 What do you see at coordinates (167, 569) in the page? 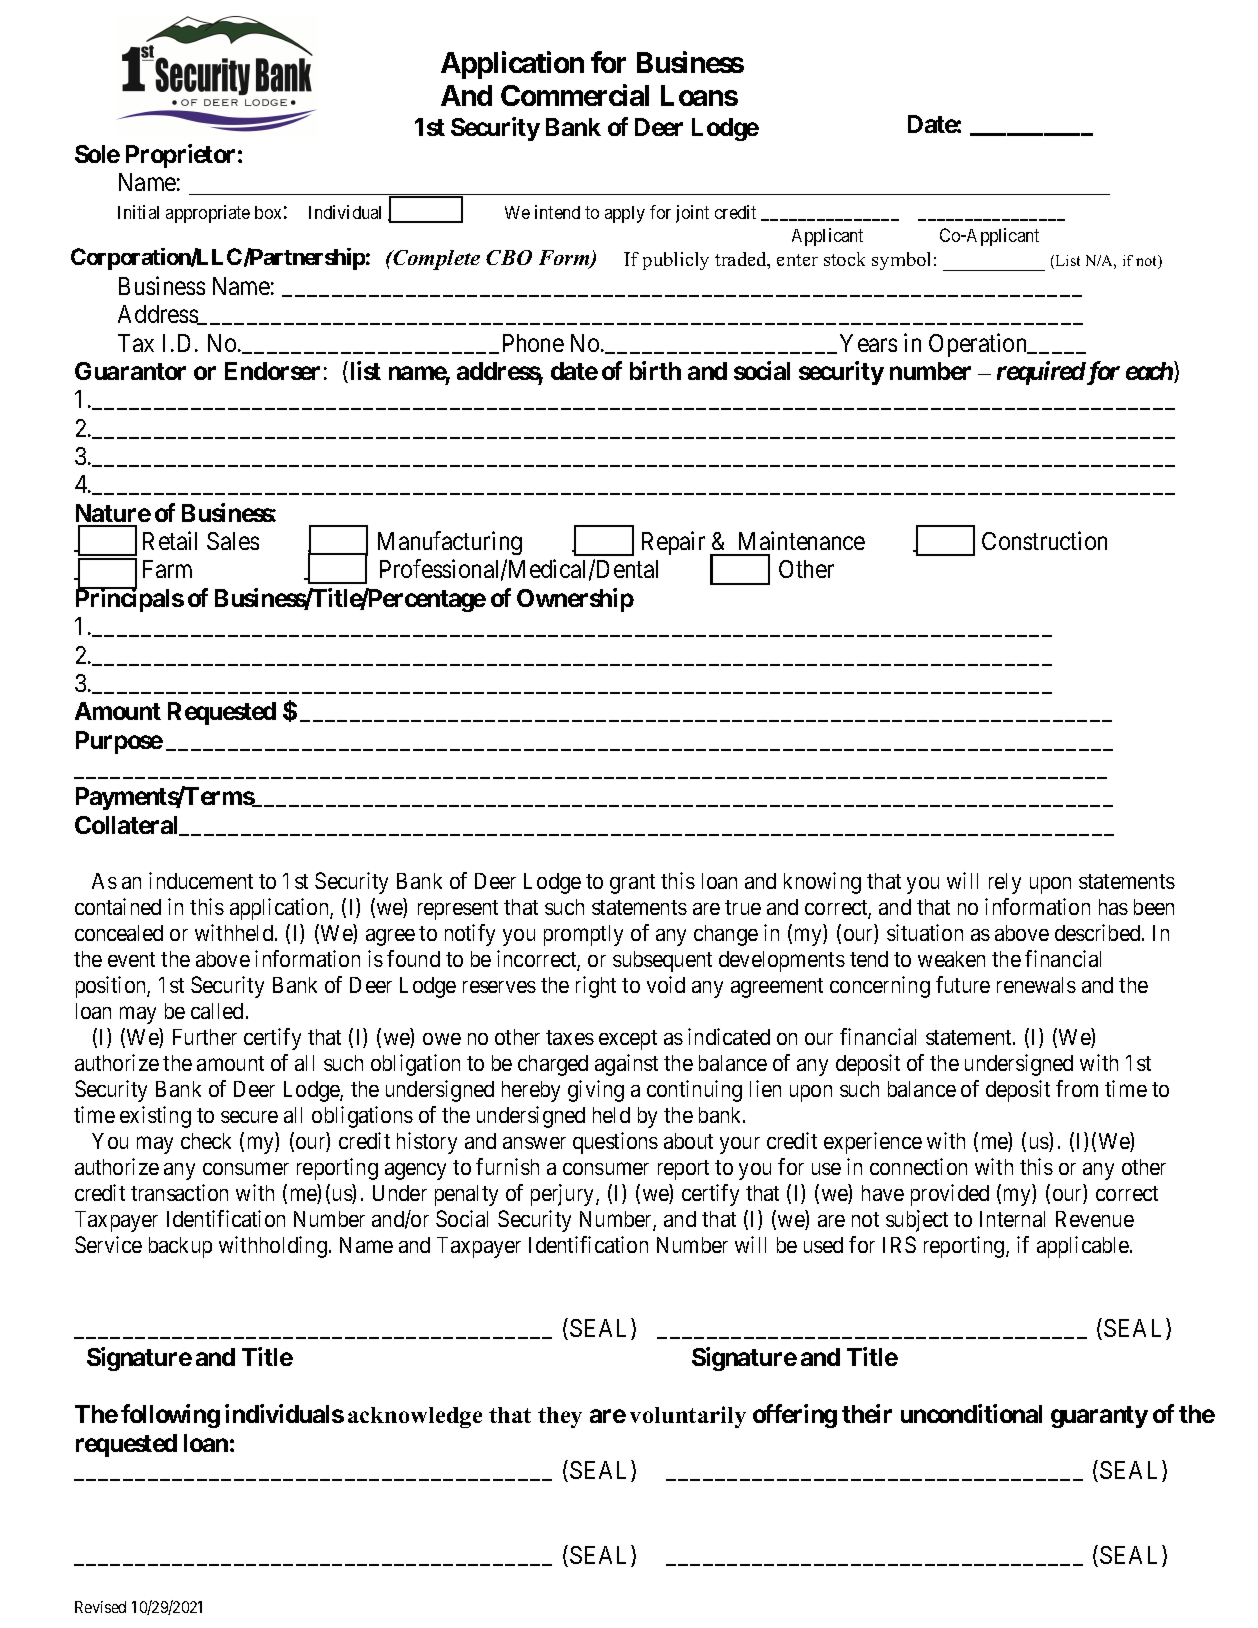
I see `Farm` at bounding box center [167, 569].
